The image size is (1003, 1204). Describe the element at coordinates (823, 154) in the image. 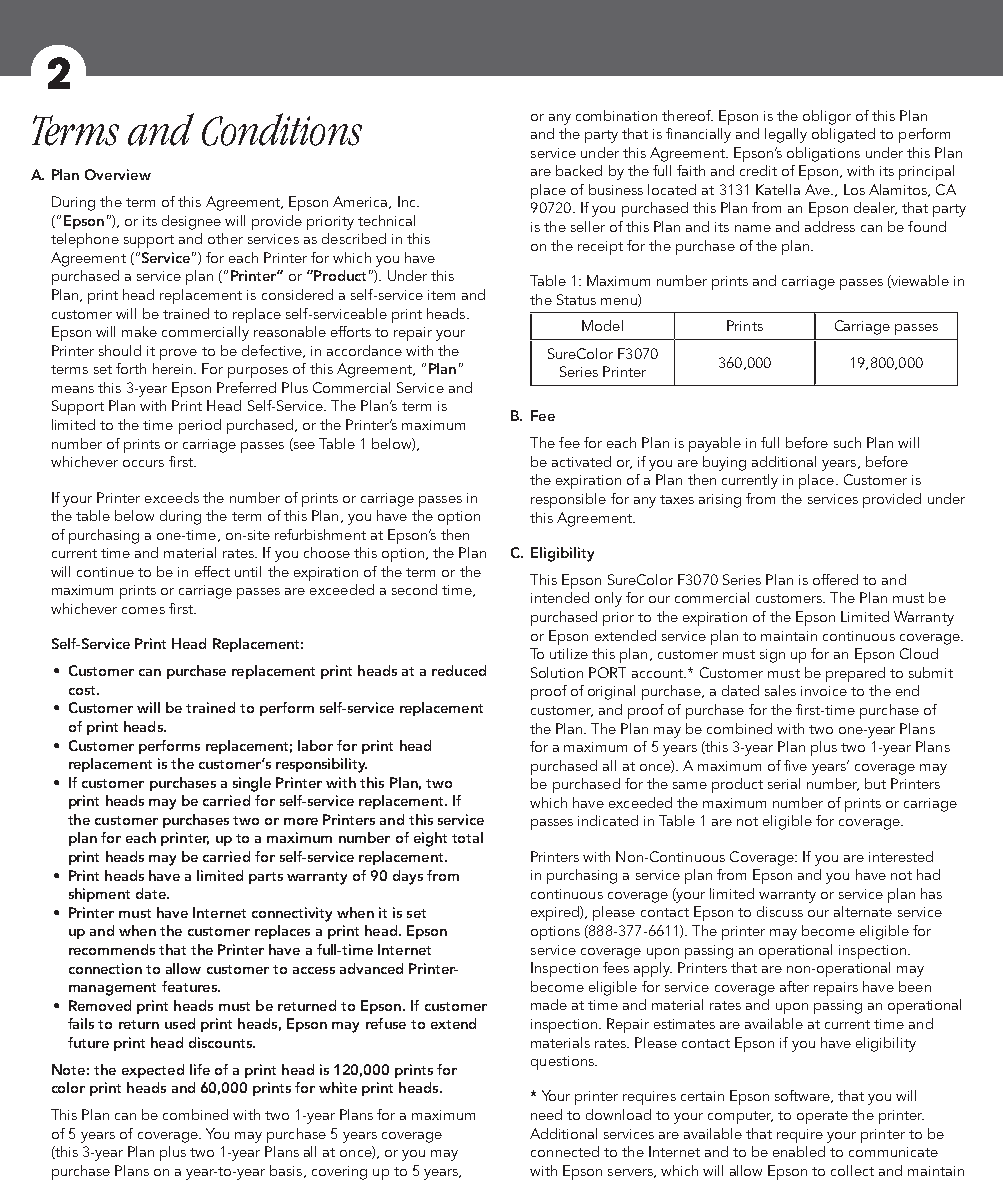

I see `obligations` at that location.
